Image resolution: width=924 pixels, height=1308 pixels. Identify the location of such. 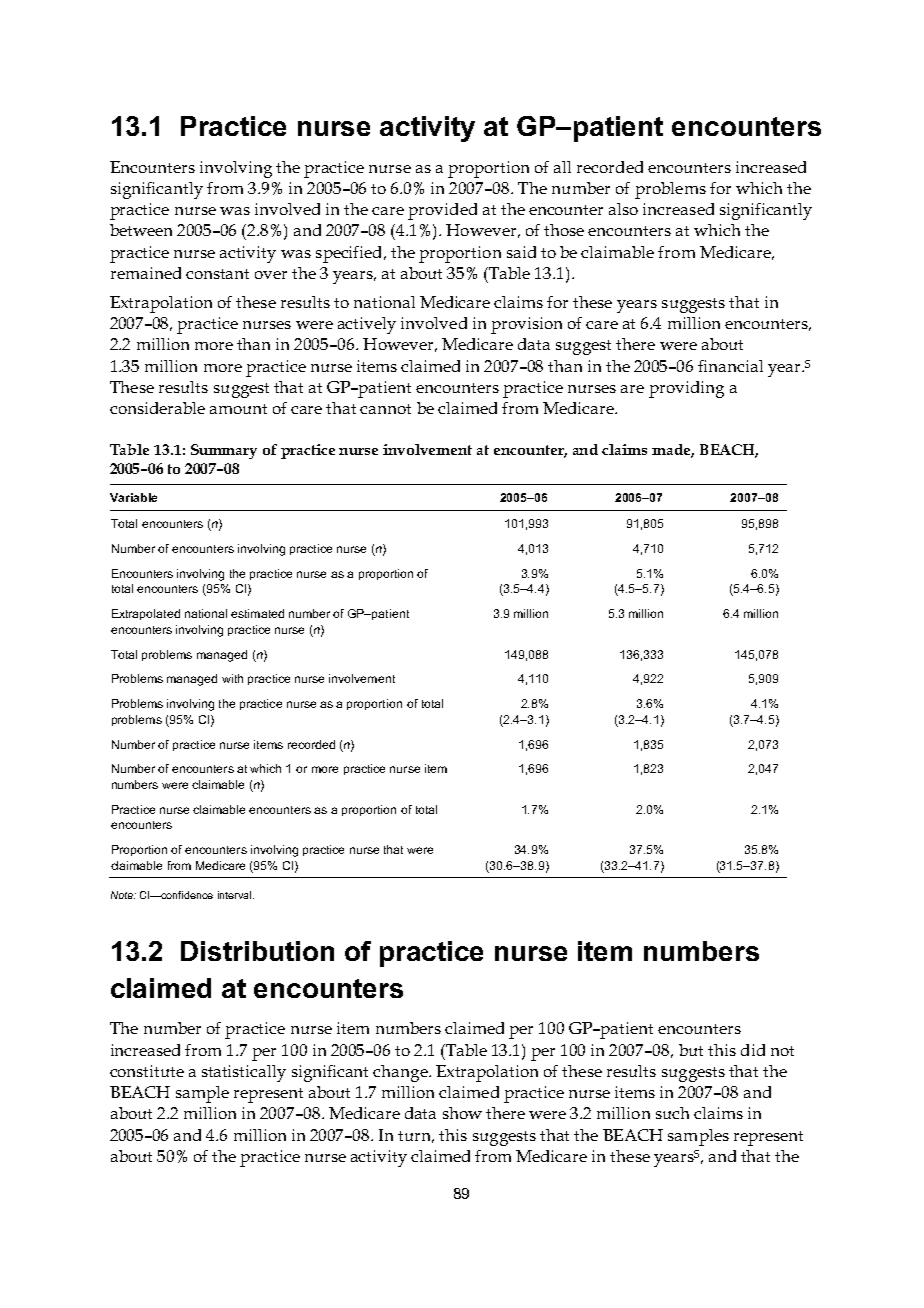
(672, 1113).
